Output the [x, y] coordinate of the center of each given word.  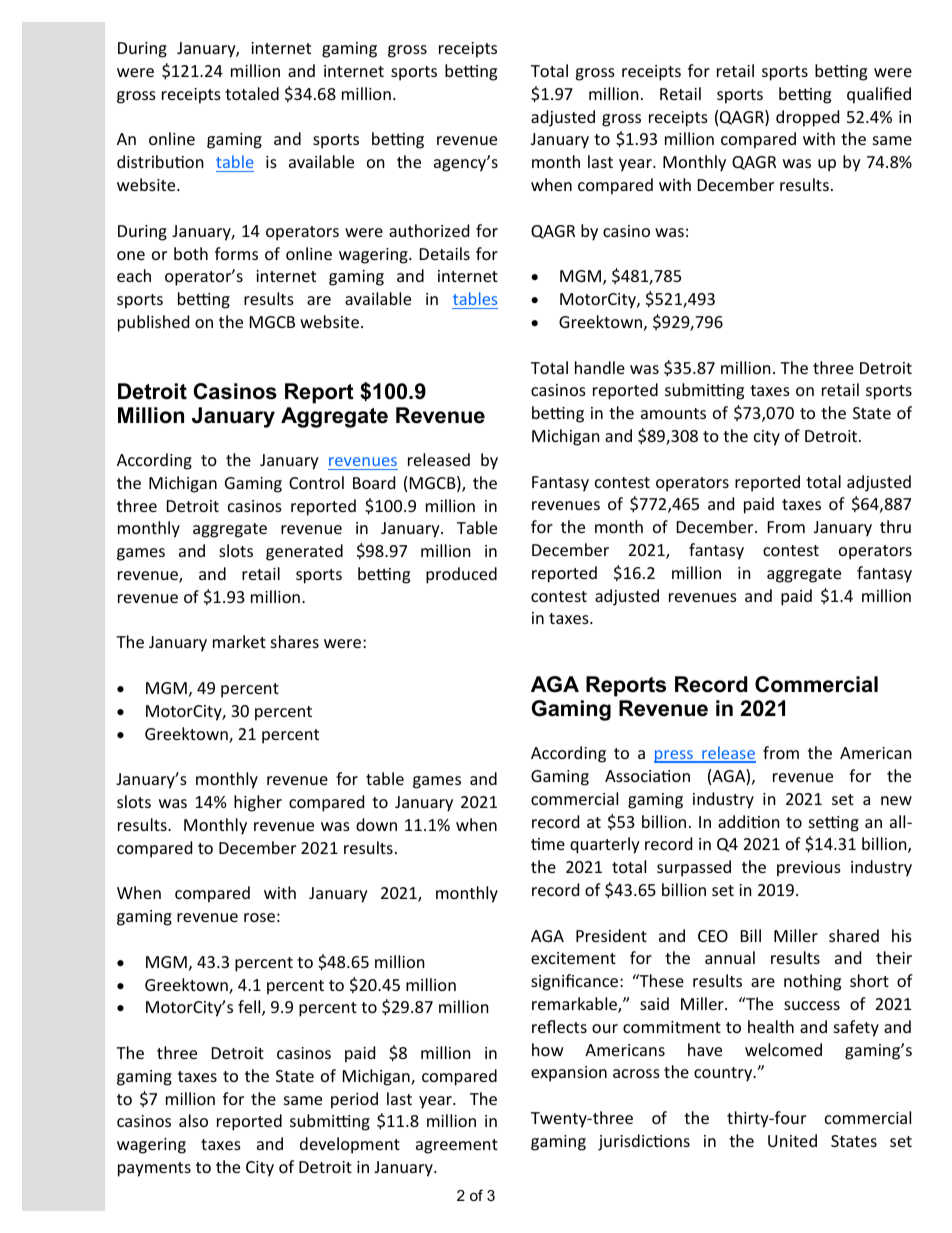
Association [647, 776]
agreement [457, 1146]
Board [374, 482]
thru [895, 526]
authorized [429, 230]
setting [834, 824]
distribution [160, 161]
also [193, 1120]
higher [258, 803]
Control [316, 482]
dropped [807, 118]
